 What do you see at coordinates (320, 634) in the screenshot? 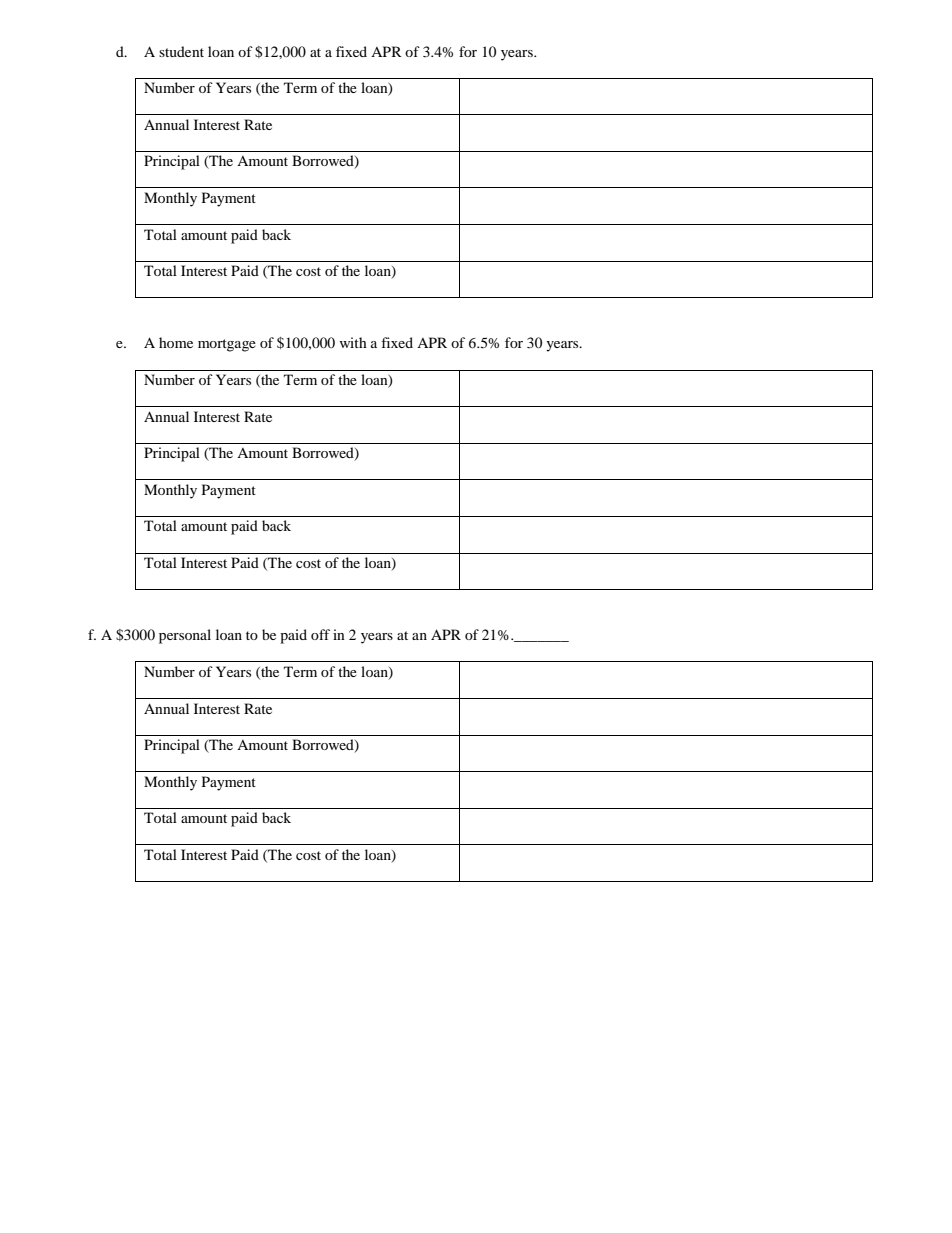
I see `off` at bounding box center [320, 634].
